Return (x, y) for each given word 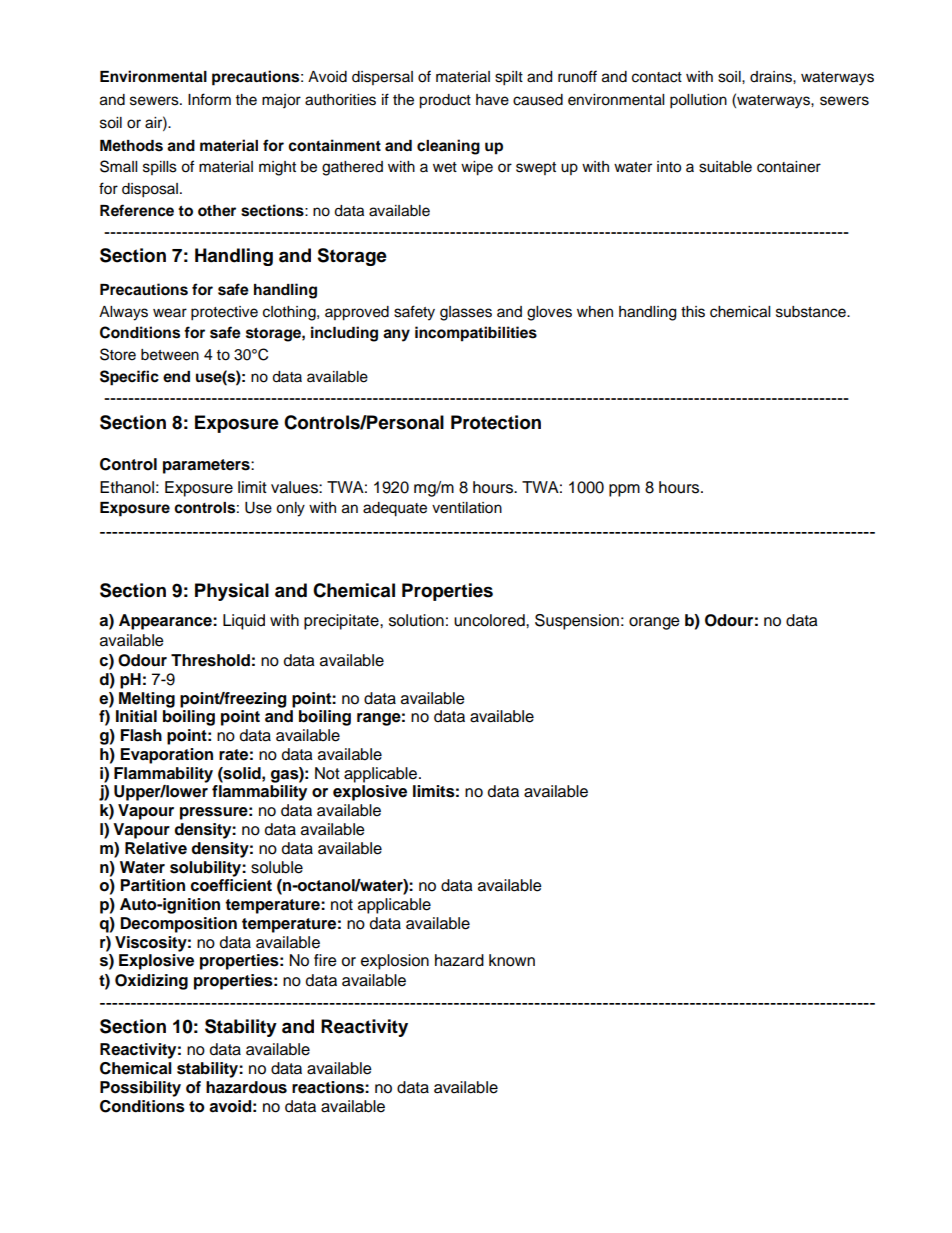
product (445, 101)
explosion (395, 962)
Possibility (140, 1089)
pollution (698, 101)
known (512, 960)
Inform (209, 99)
